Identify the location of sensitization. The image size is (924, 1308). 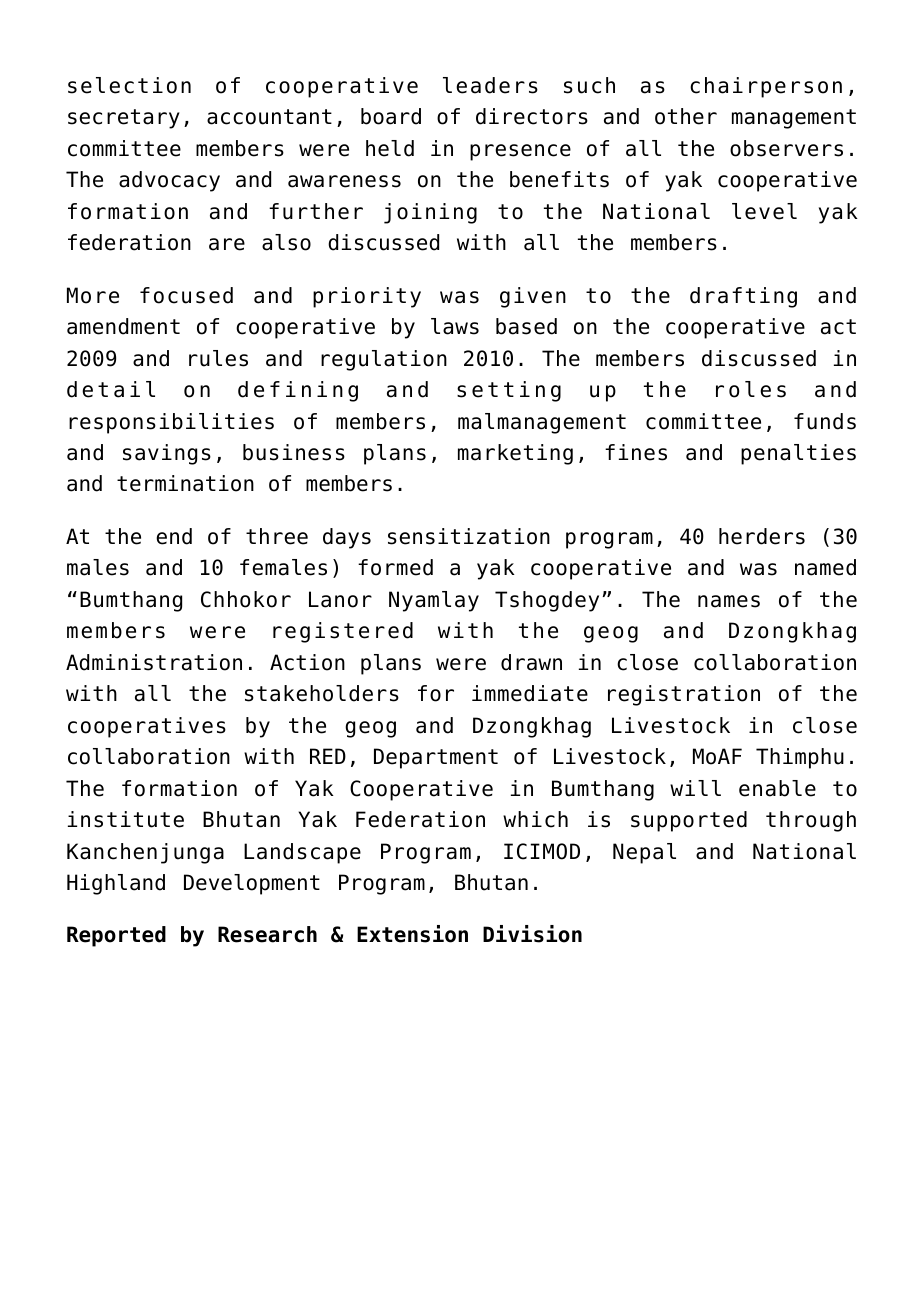
(469, 536).
